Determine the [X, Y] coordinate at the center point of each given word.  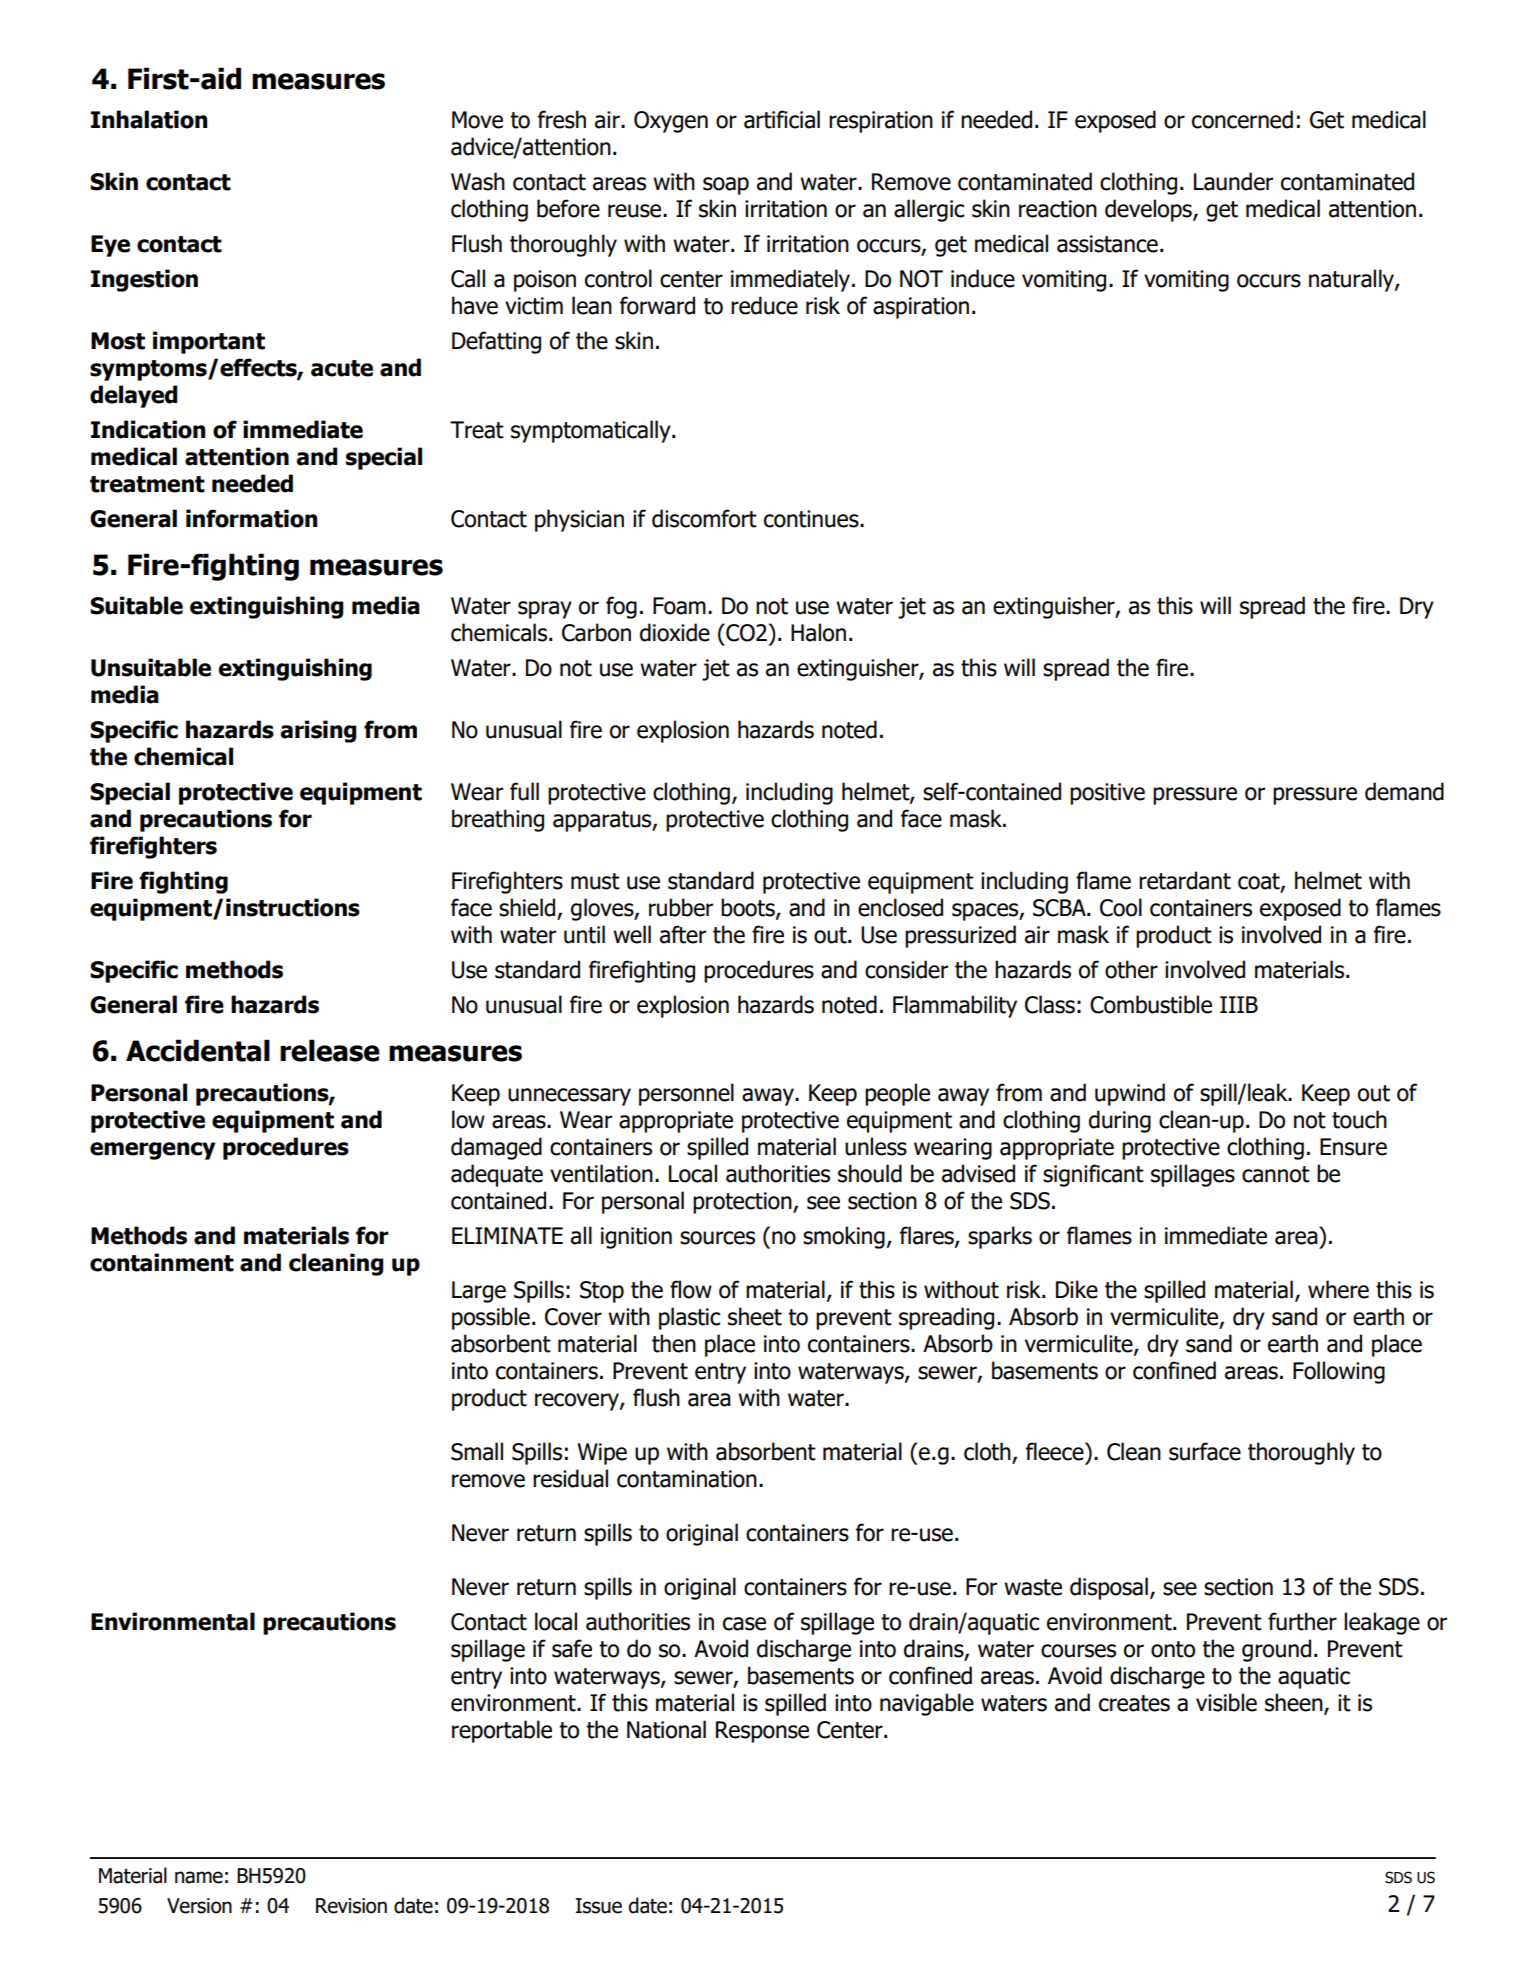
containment [162, 1262]
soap [726, 186]
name [199, 1877]
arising [318, 731]
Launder [1233, 181]
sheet [755, 1316]
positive [1107, 794]
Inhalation [149, 119]
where [1338, 1289]
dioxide [675, 632]
